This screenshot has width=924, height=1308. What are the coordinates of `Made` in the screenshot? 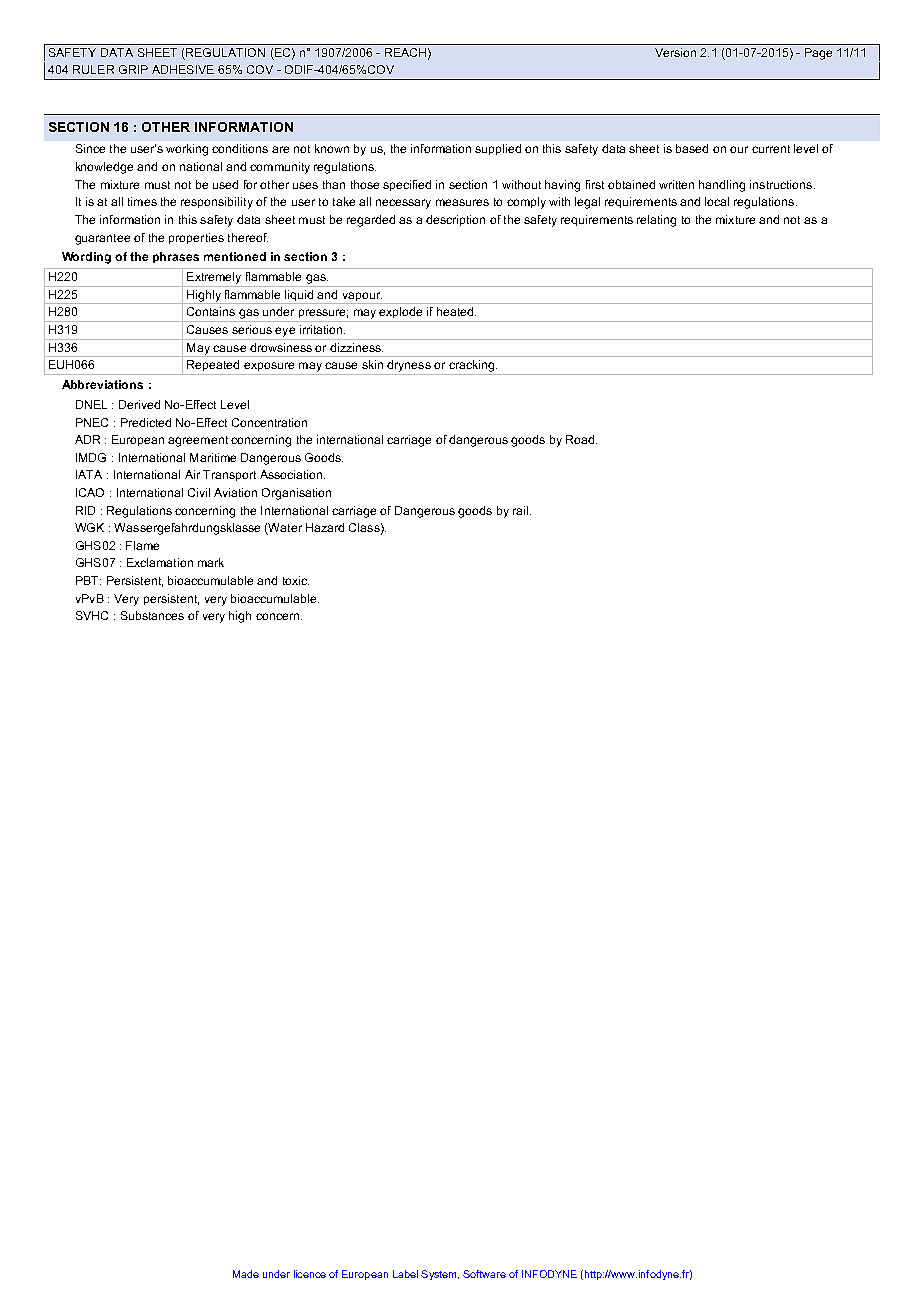 It's located at (246, 1274).
